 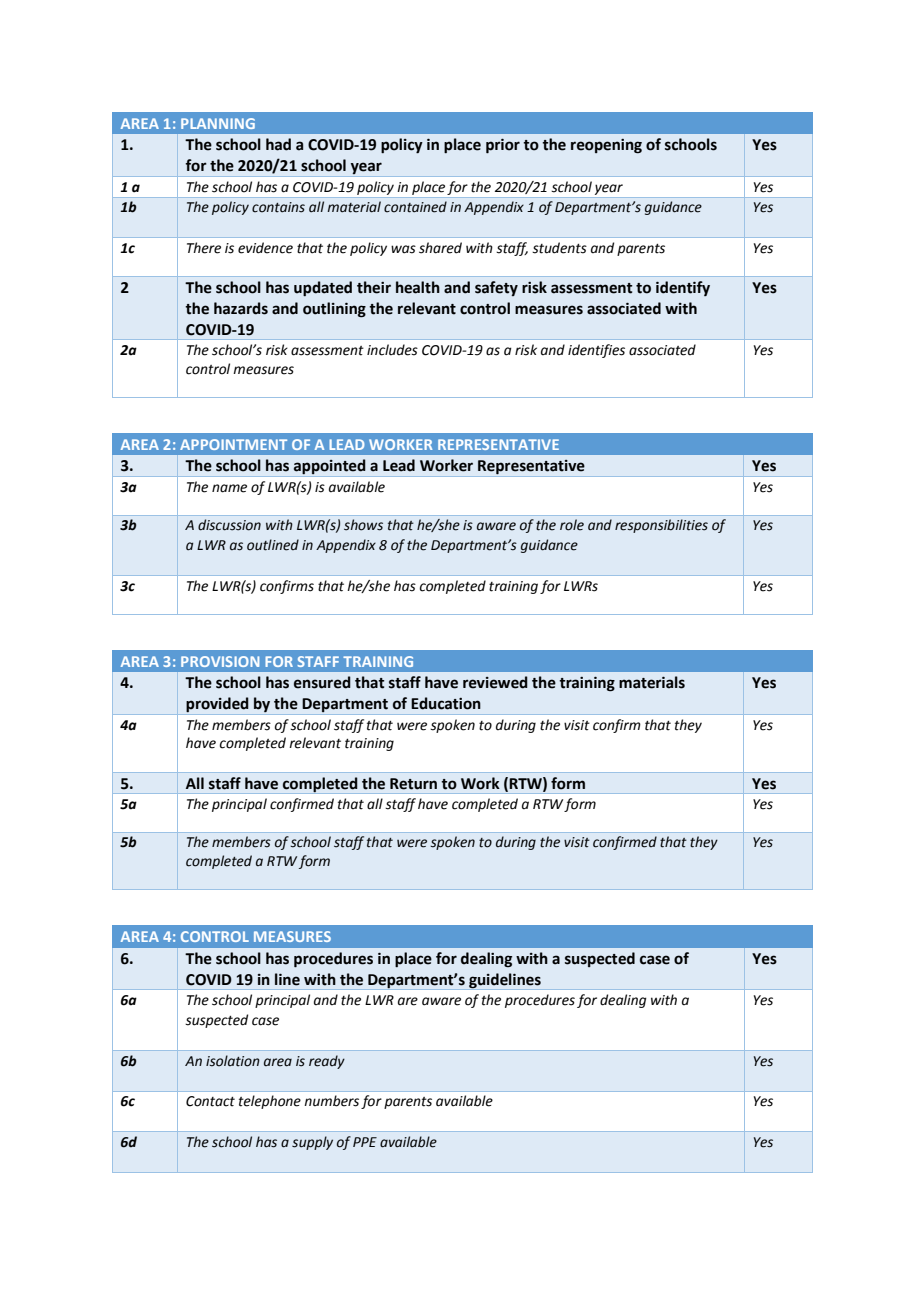 I want to click on responsibilities, so click(x=661, y=526).
